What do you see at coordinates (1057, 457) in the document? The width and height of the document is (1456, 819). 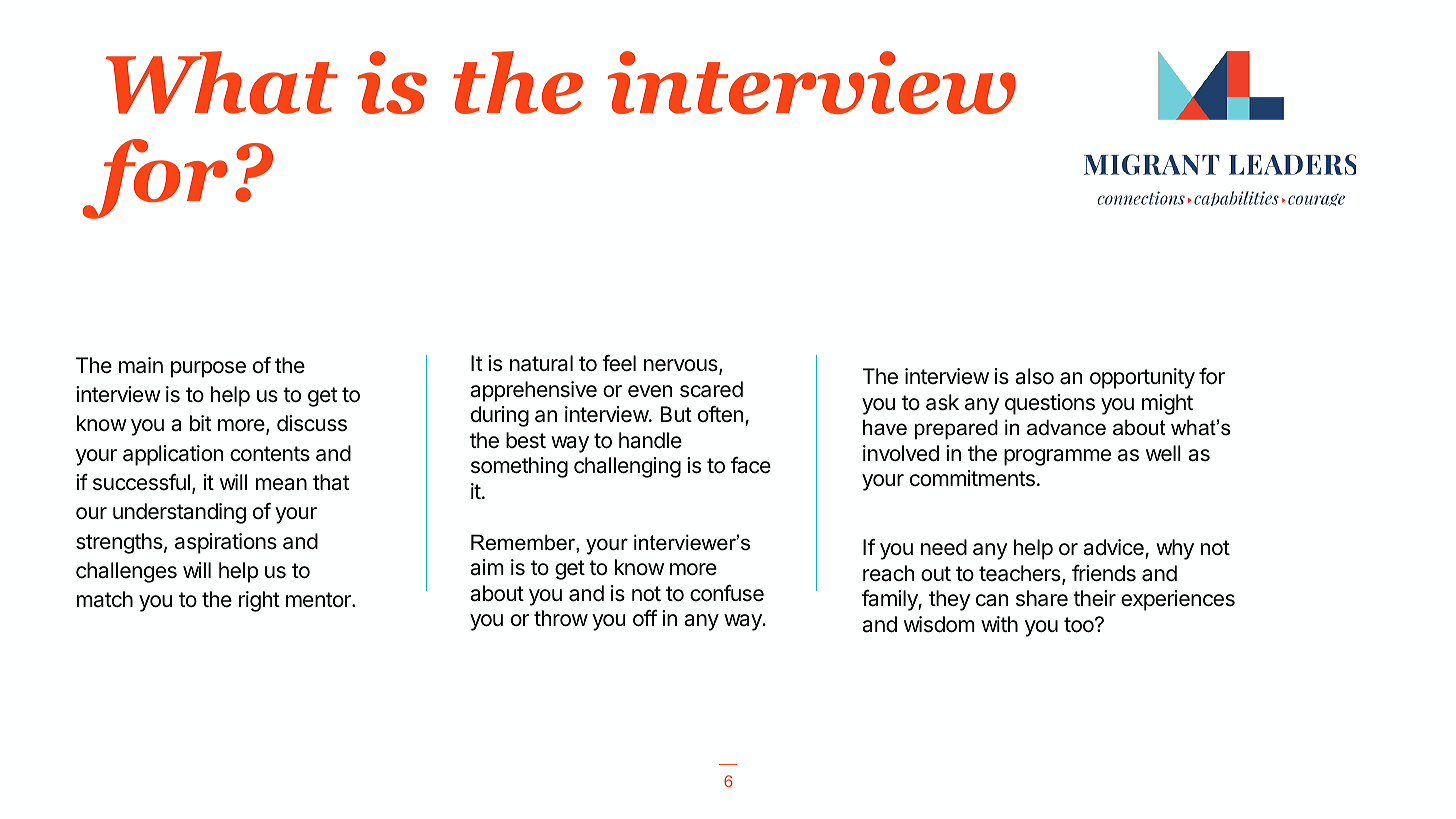 I see `programme` at bounding box center [1057, 457].
